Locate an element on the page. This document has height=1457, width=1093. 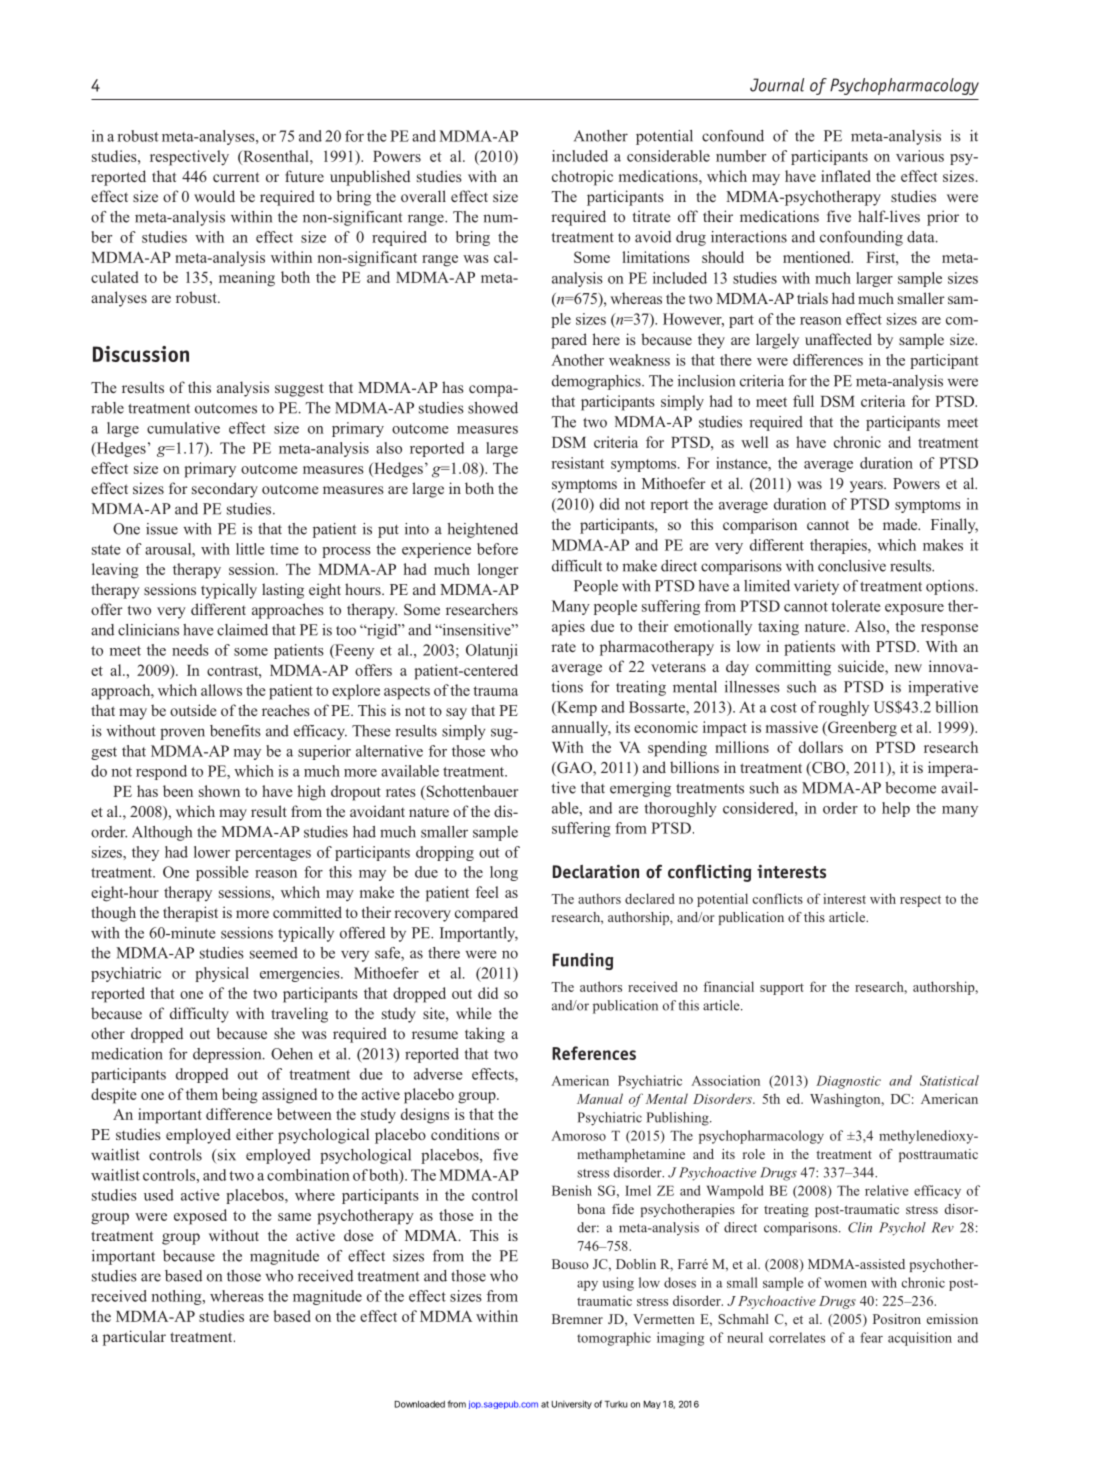
GAO is located at coordinates (574, 769).
